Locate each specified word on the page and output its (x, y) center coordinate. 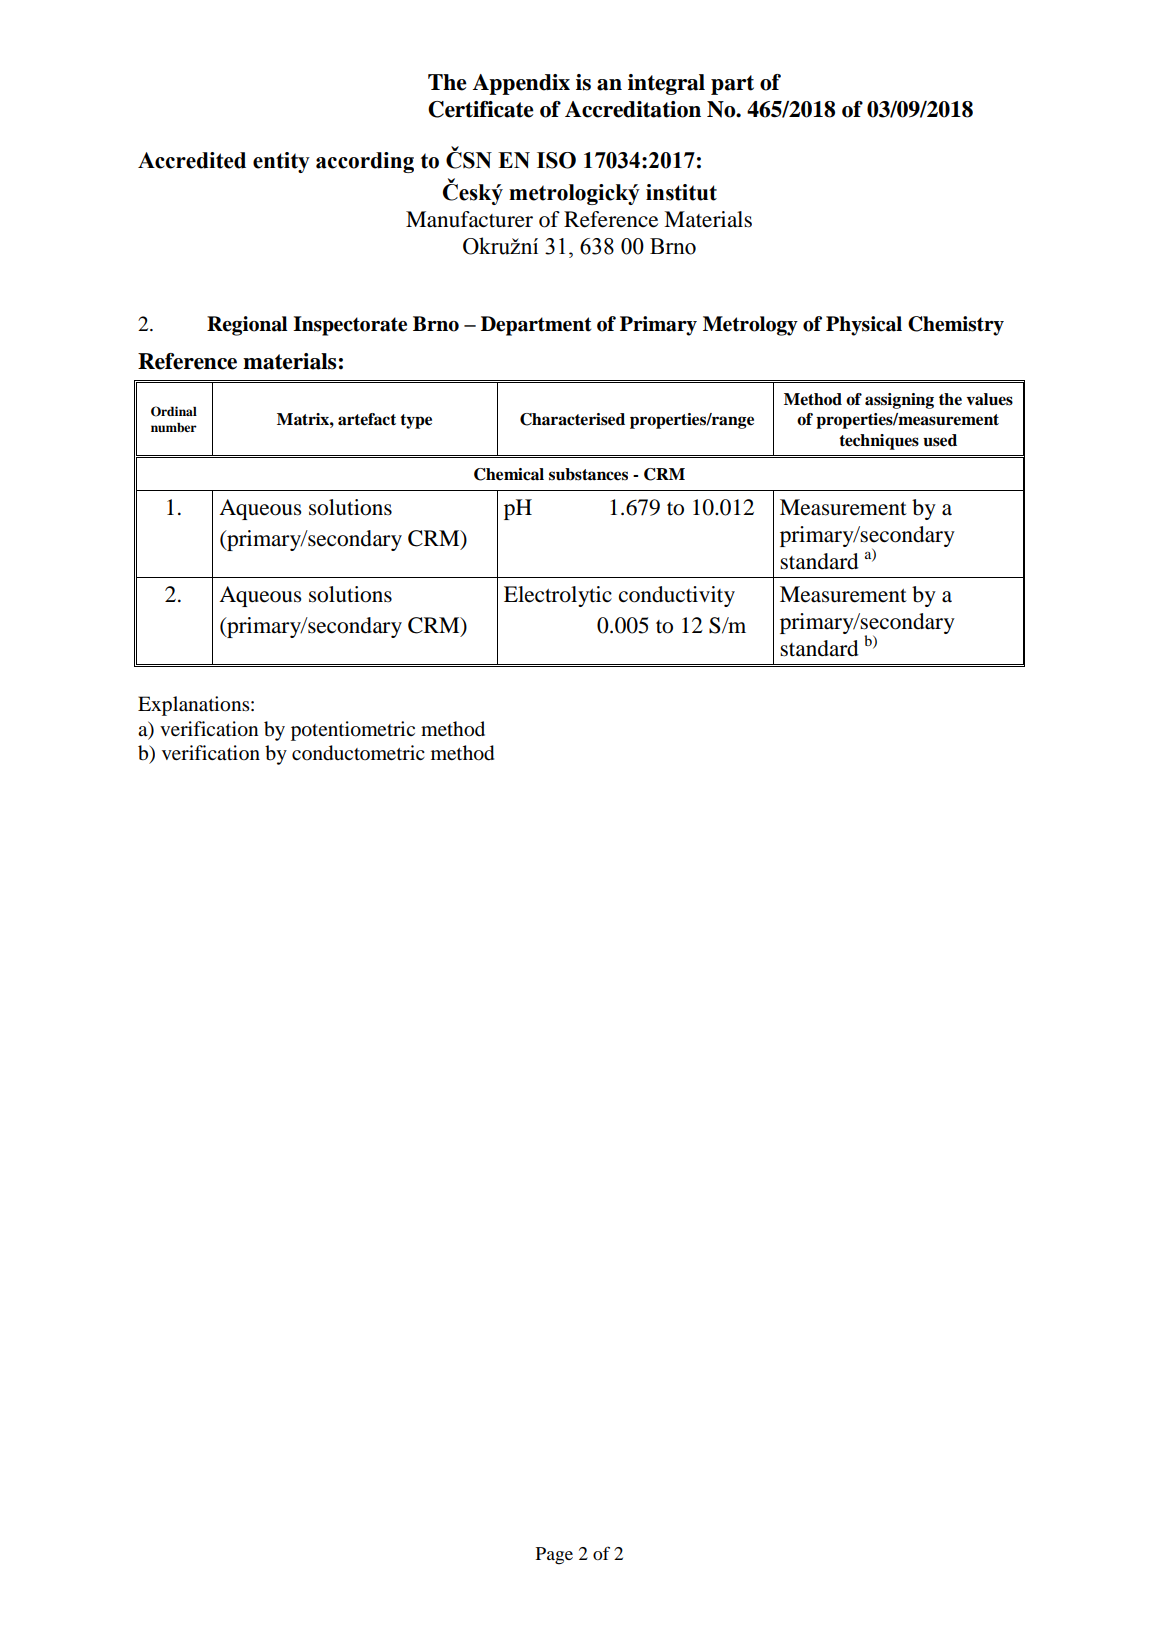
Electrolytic (558, 596)
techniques (879, 442)
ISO (556, 160)
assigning (899, 401)
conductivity (677, 596)
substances (588, 474)
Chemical (509, 474)
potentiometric (353, 731)
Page (554, 1556)
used (940, 440)
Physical (864, 326)
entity (281, 162)
